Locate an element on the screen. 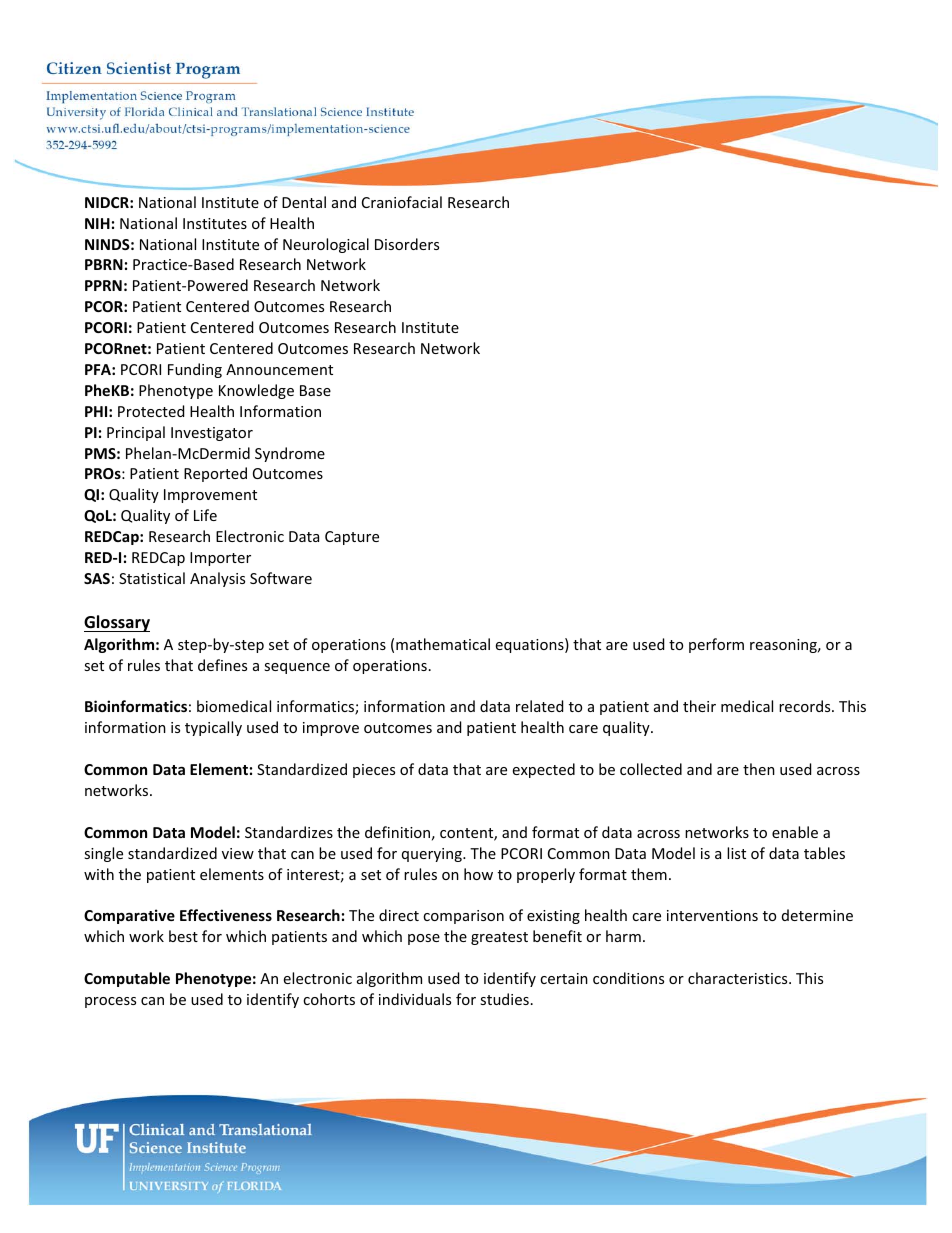 Image resolution: width=952 pixels, height=1233 pixels. Announcement is located at coordinates (279, 369).
